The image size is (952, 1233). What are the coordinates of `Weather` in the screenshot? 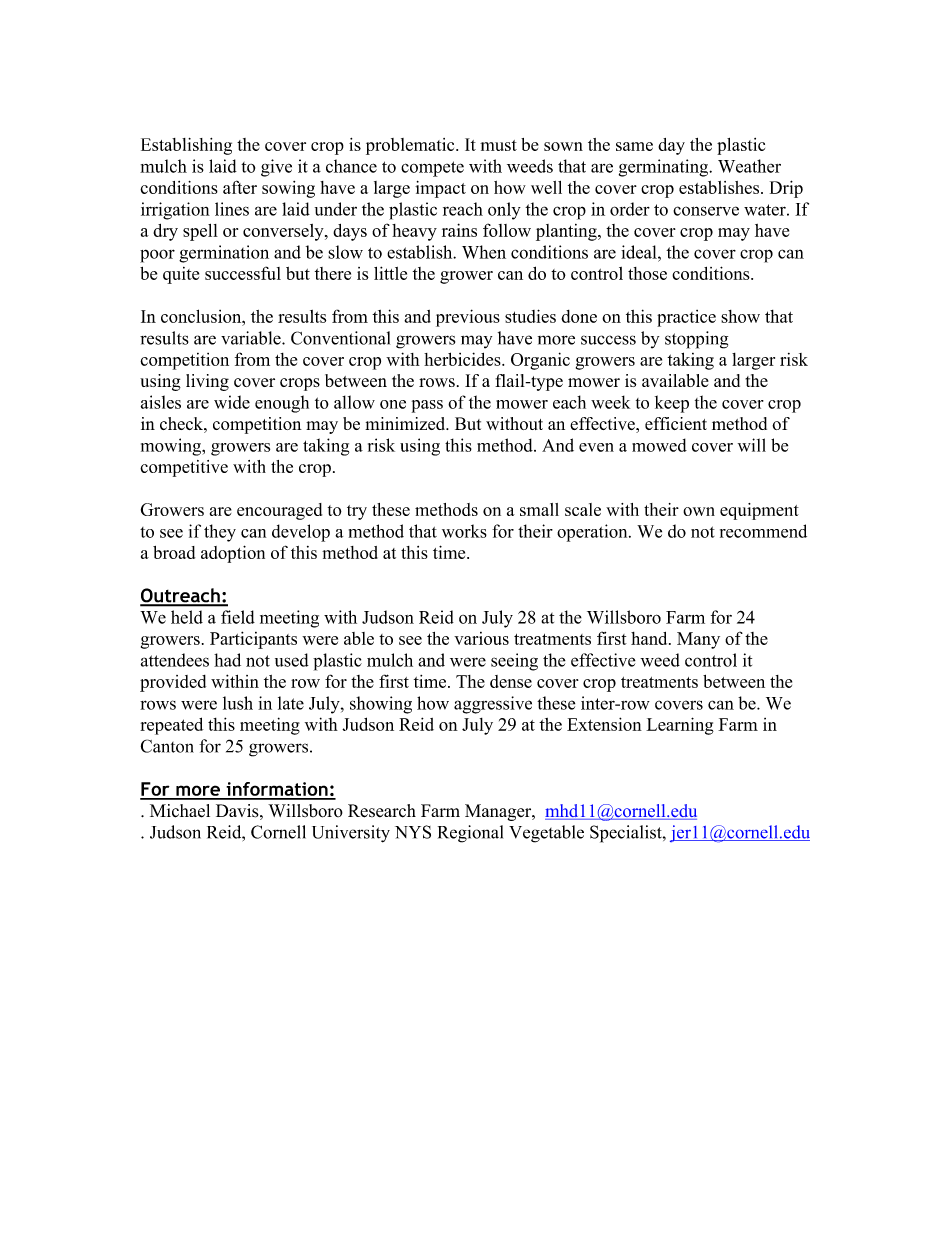 It's located at (749, 166).
